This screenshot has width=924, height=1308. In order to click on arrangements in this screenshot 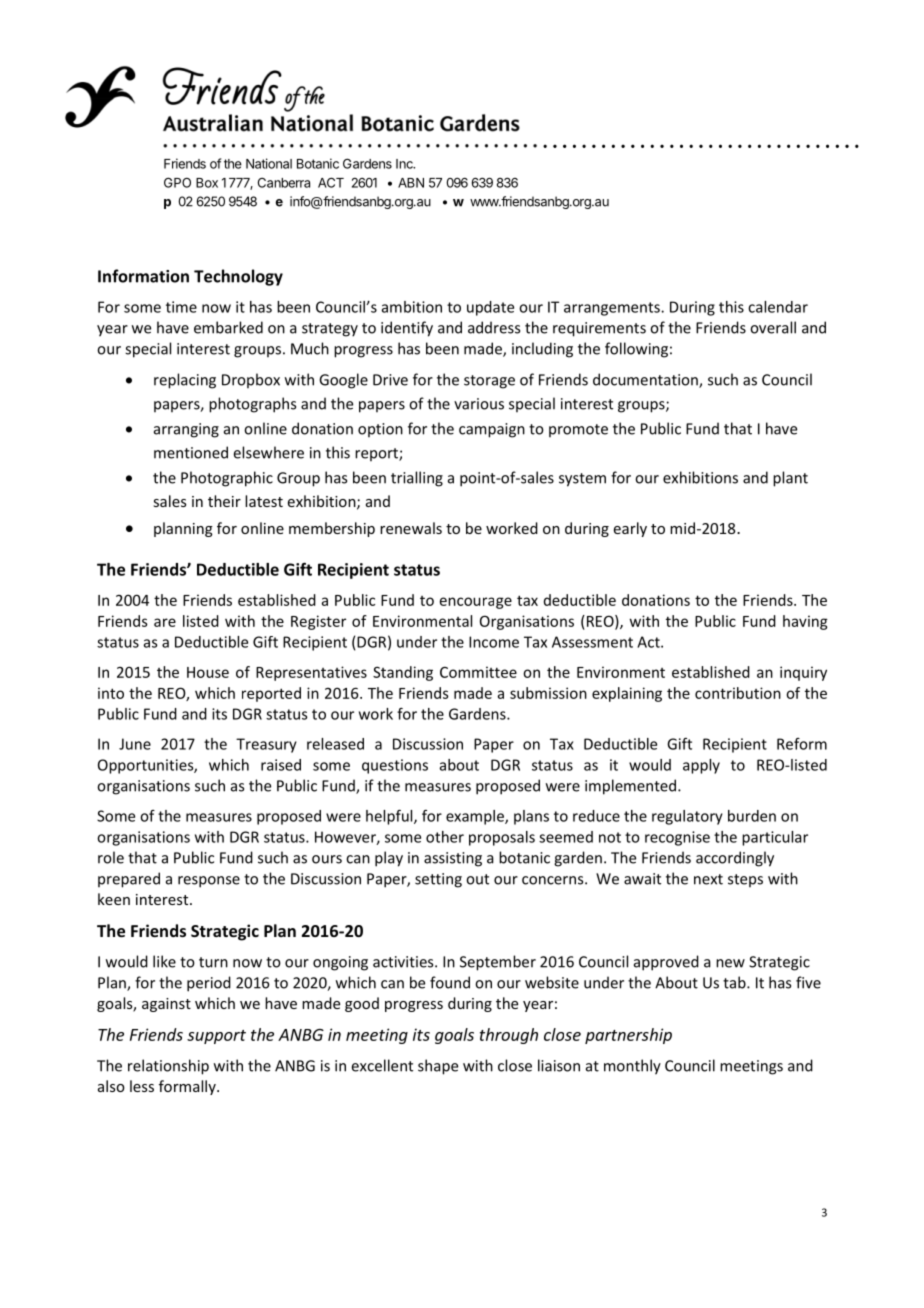, I will do `click(613, 309)`.
